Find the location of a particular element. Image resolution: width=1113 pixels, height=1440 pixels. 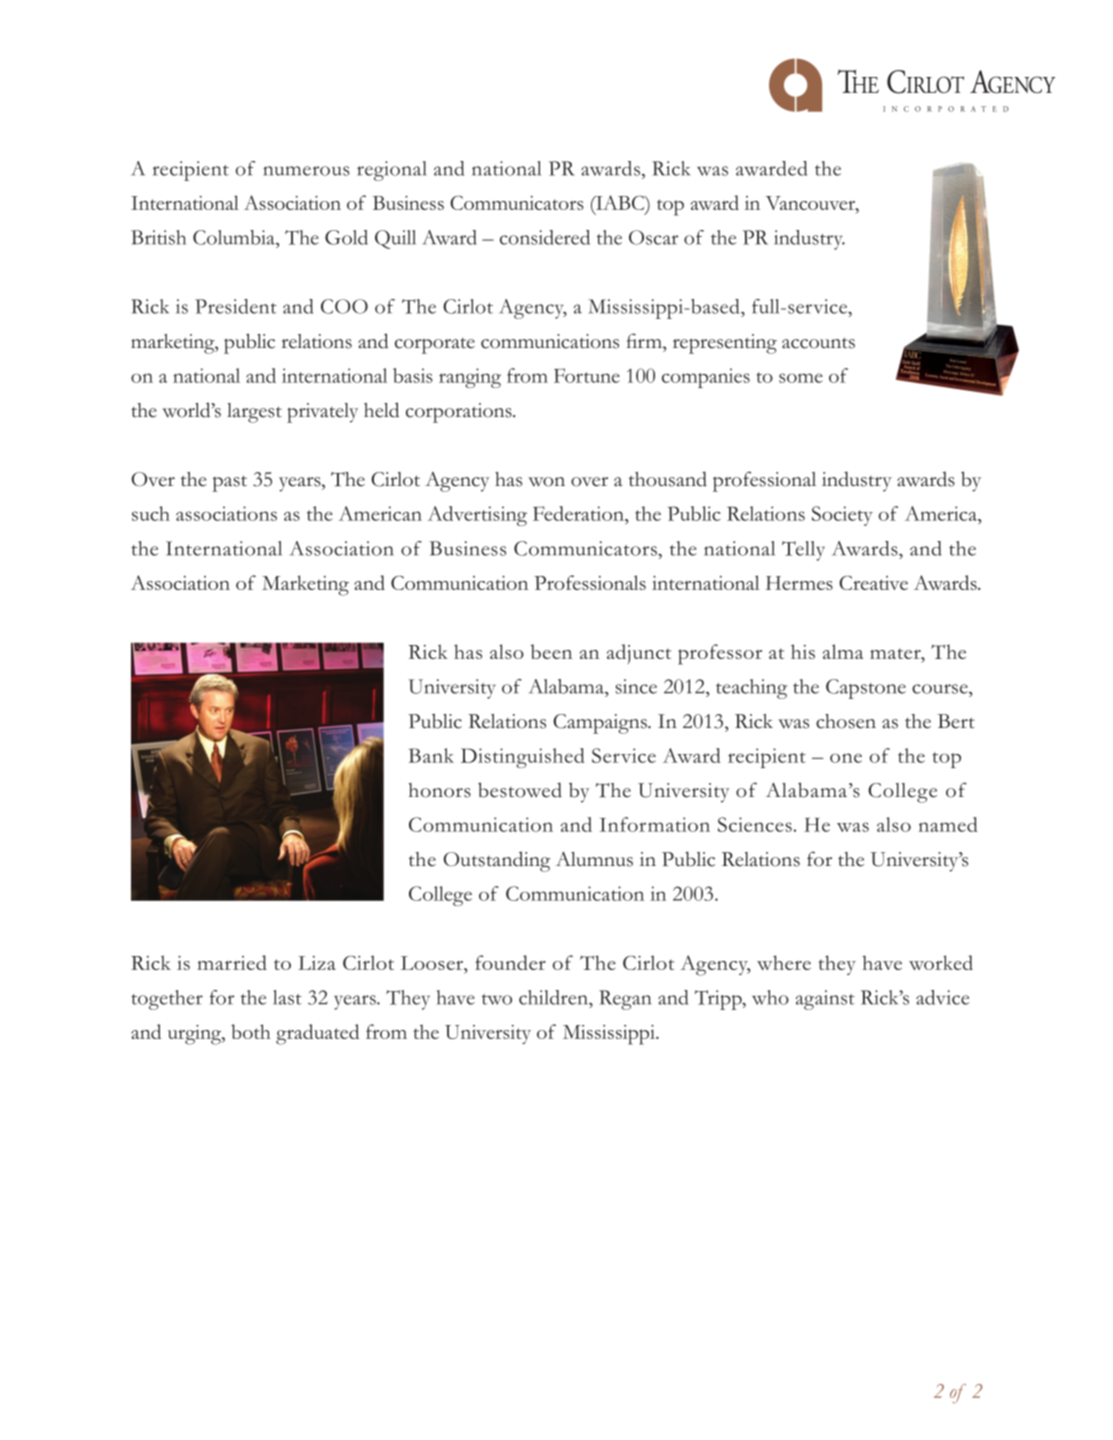

against is located at coordinates (825, 1000).
